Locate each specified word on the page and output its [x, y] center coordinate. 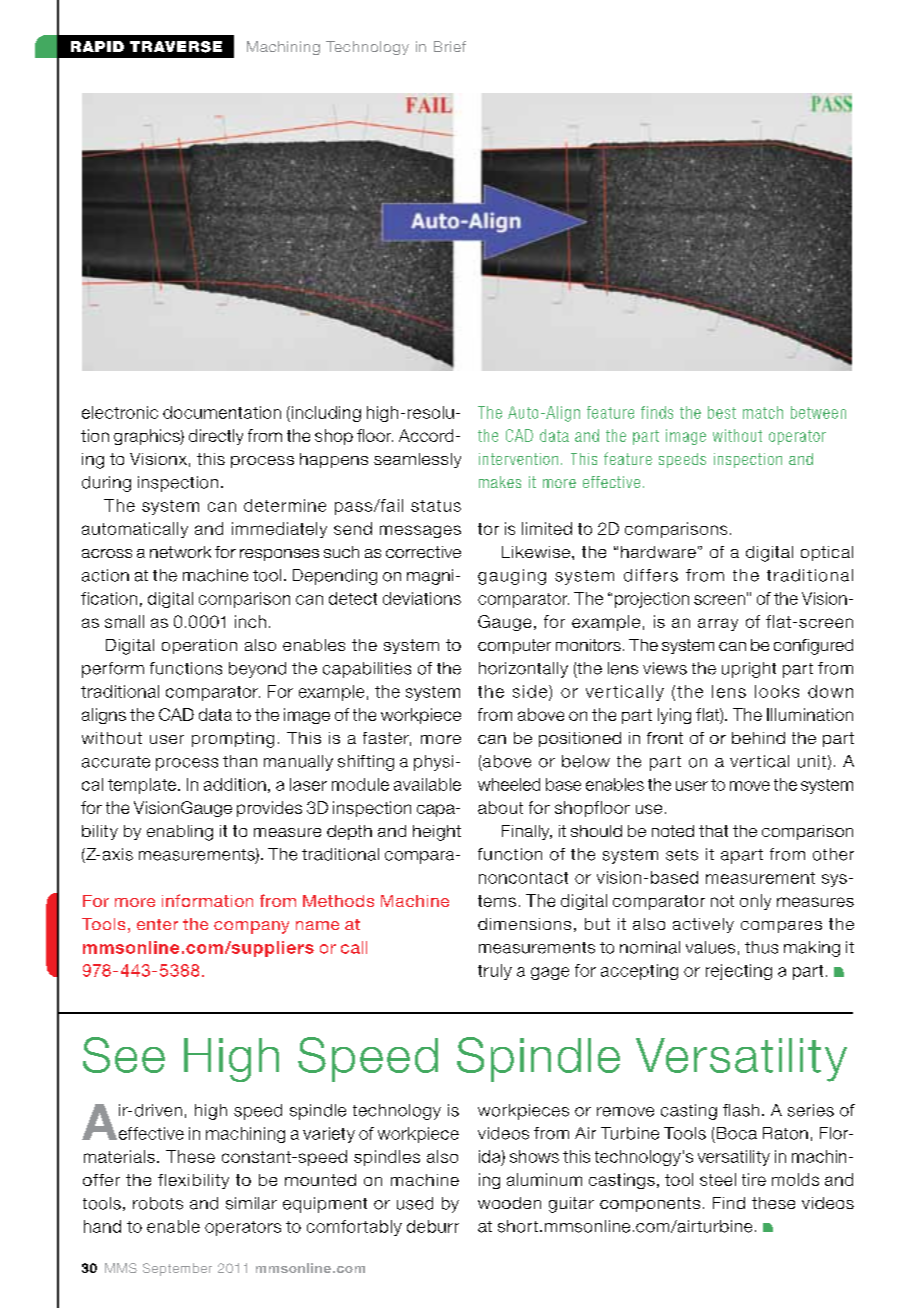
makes [500, 482]
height [437, 833]
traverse [176, 47]
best [722, 412]
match [763, 412]
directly [216, 437]
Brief [450, 46]
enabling [180, 833]
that [713, 831]
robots [158, 1203]
